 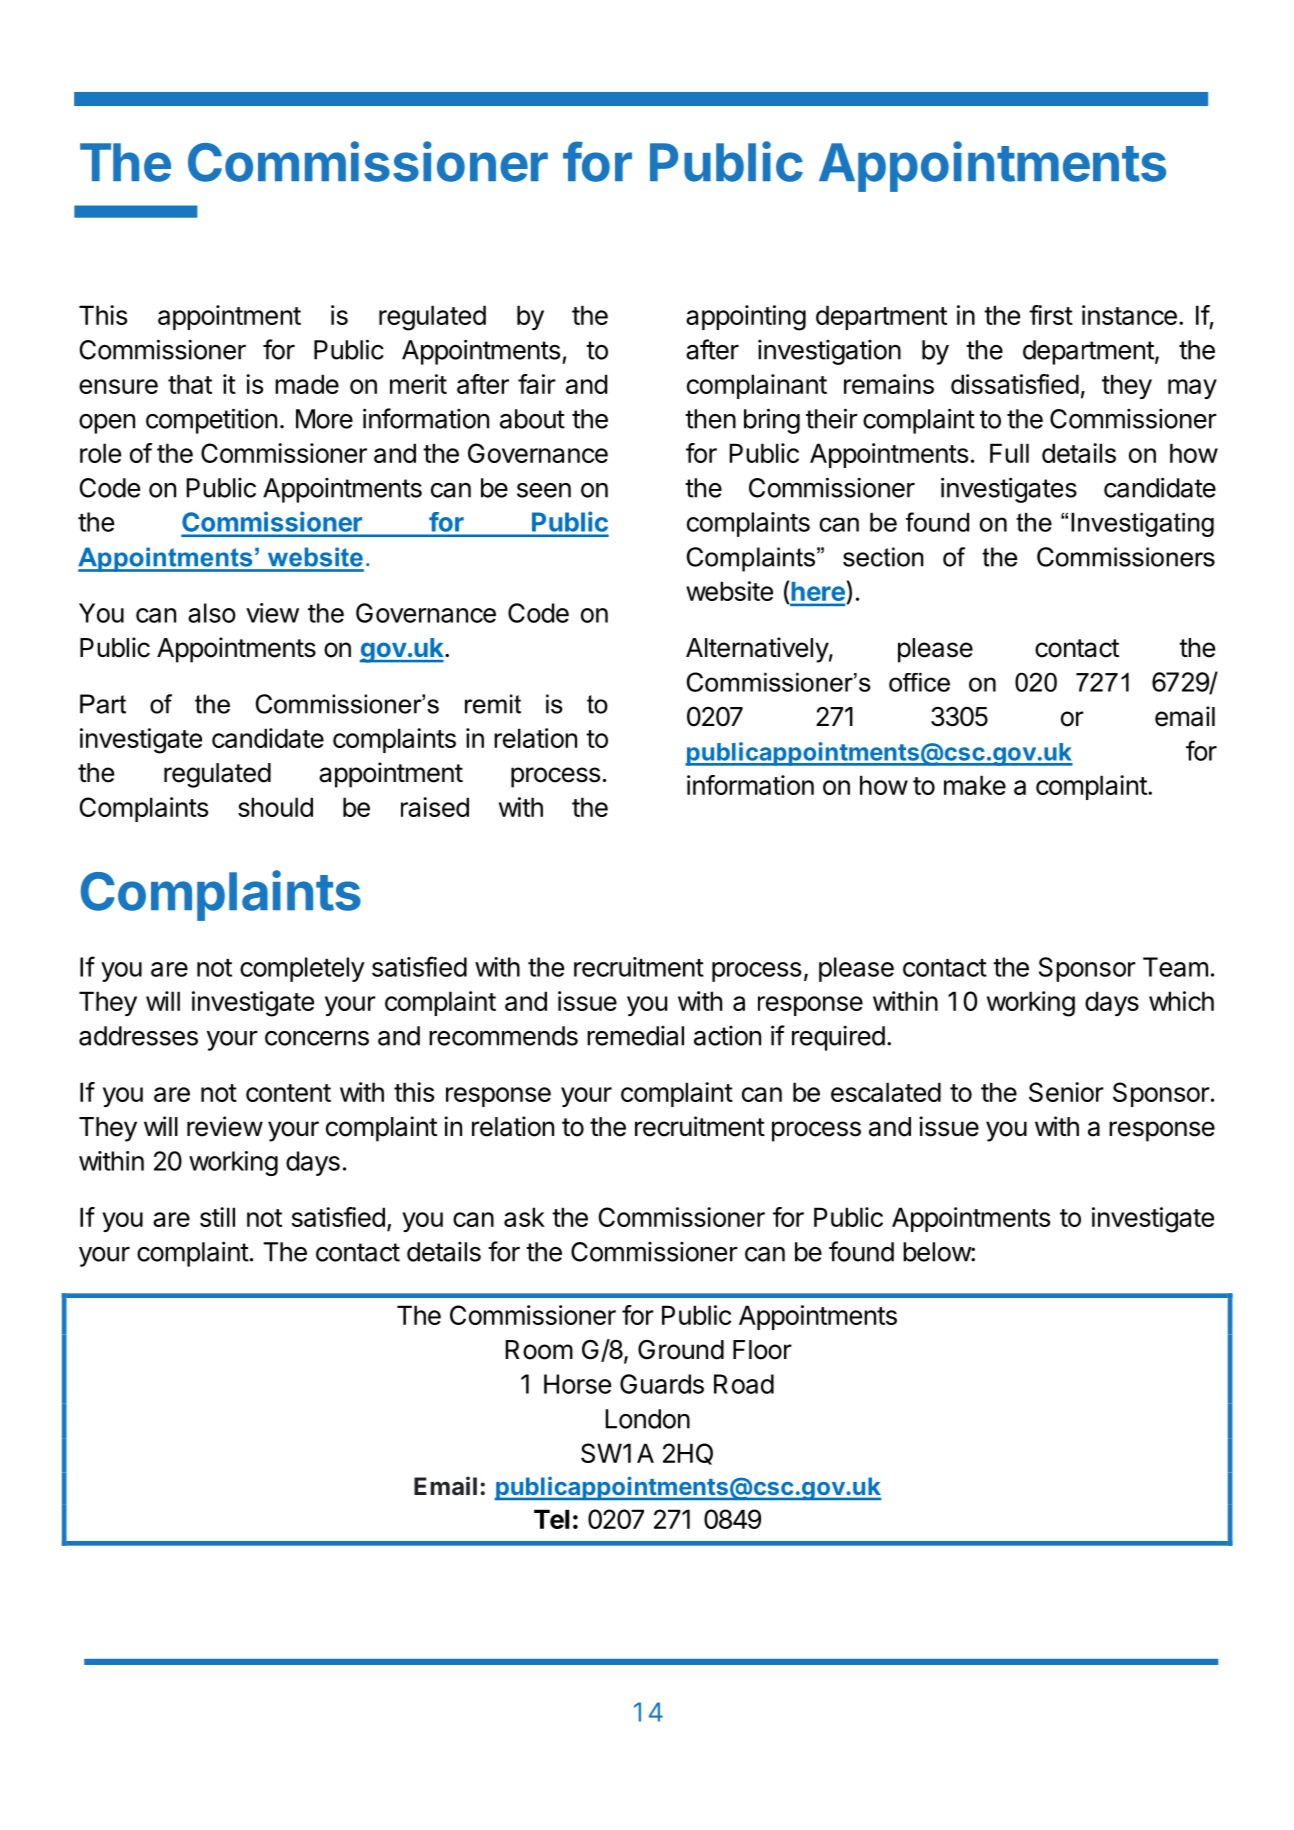 I want to click on also, so click(x=212, y=613).
